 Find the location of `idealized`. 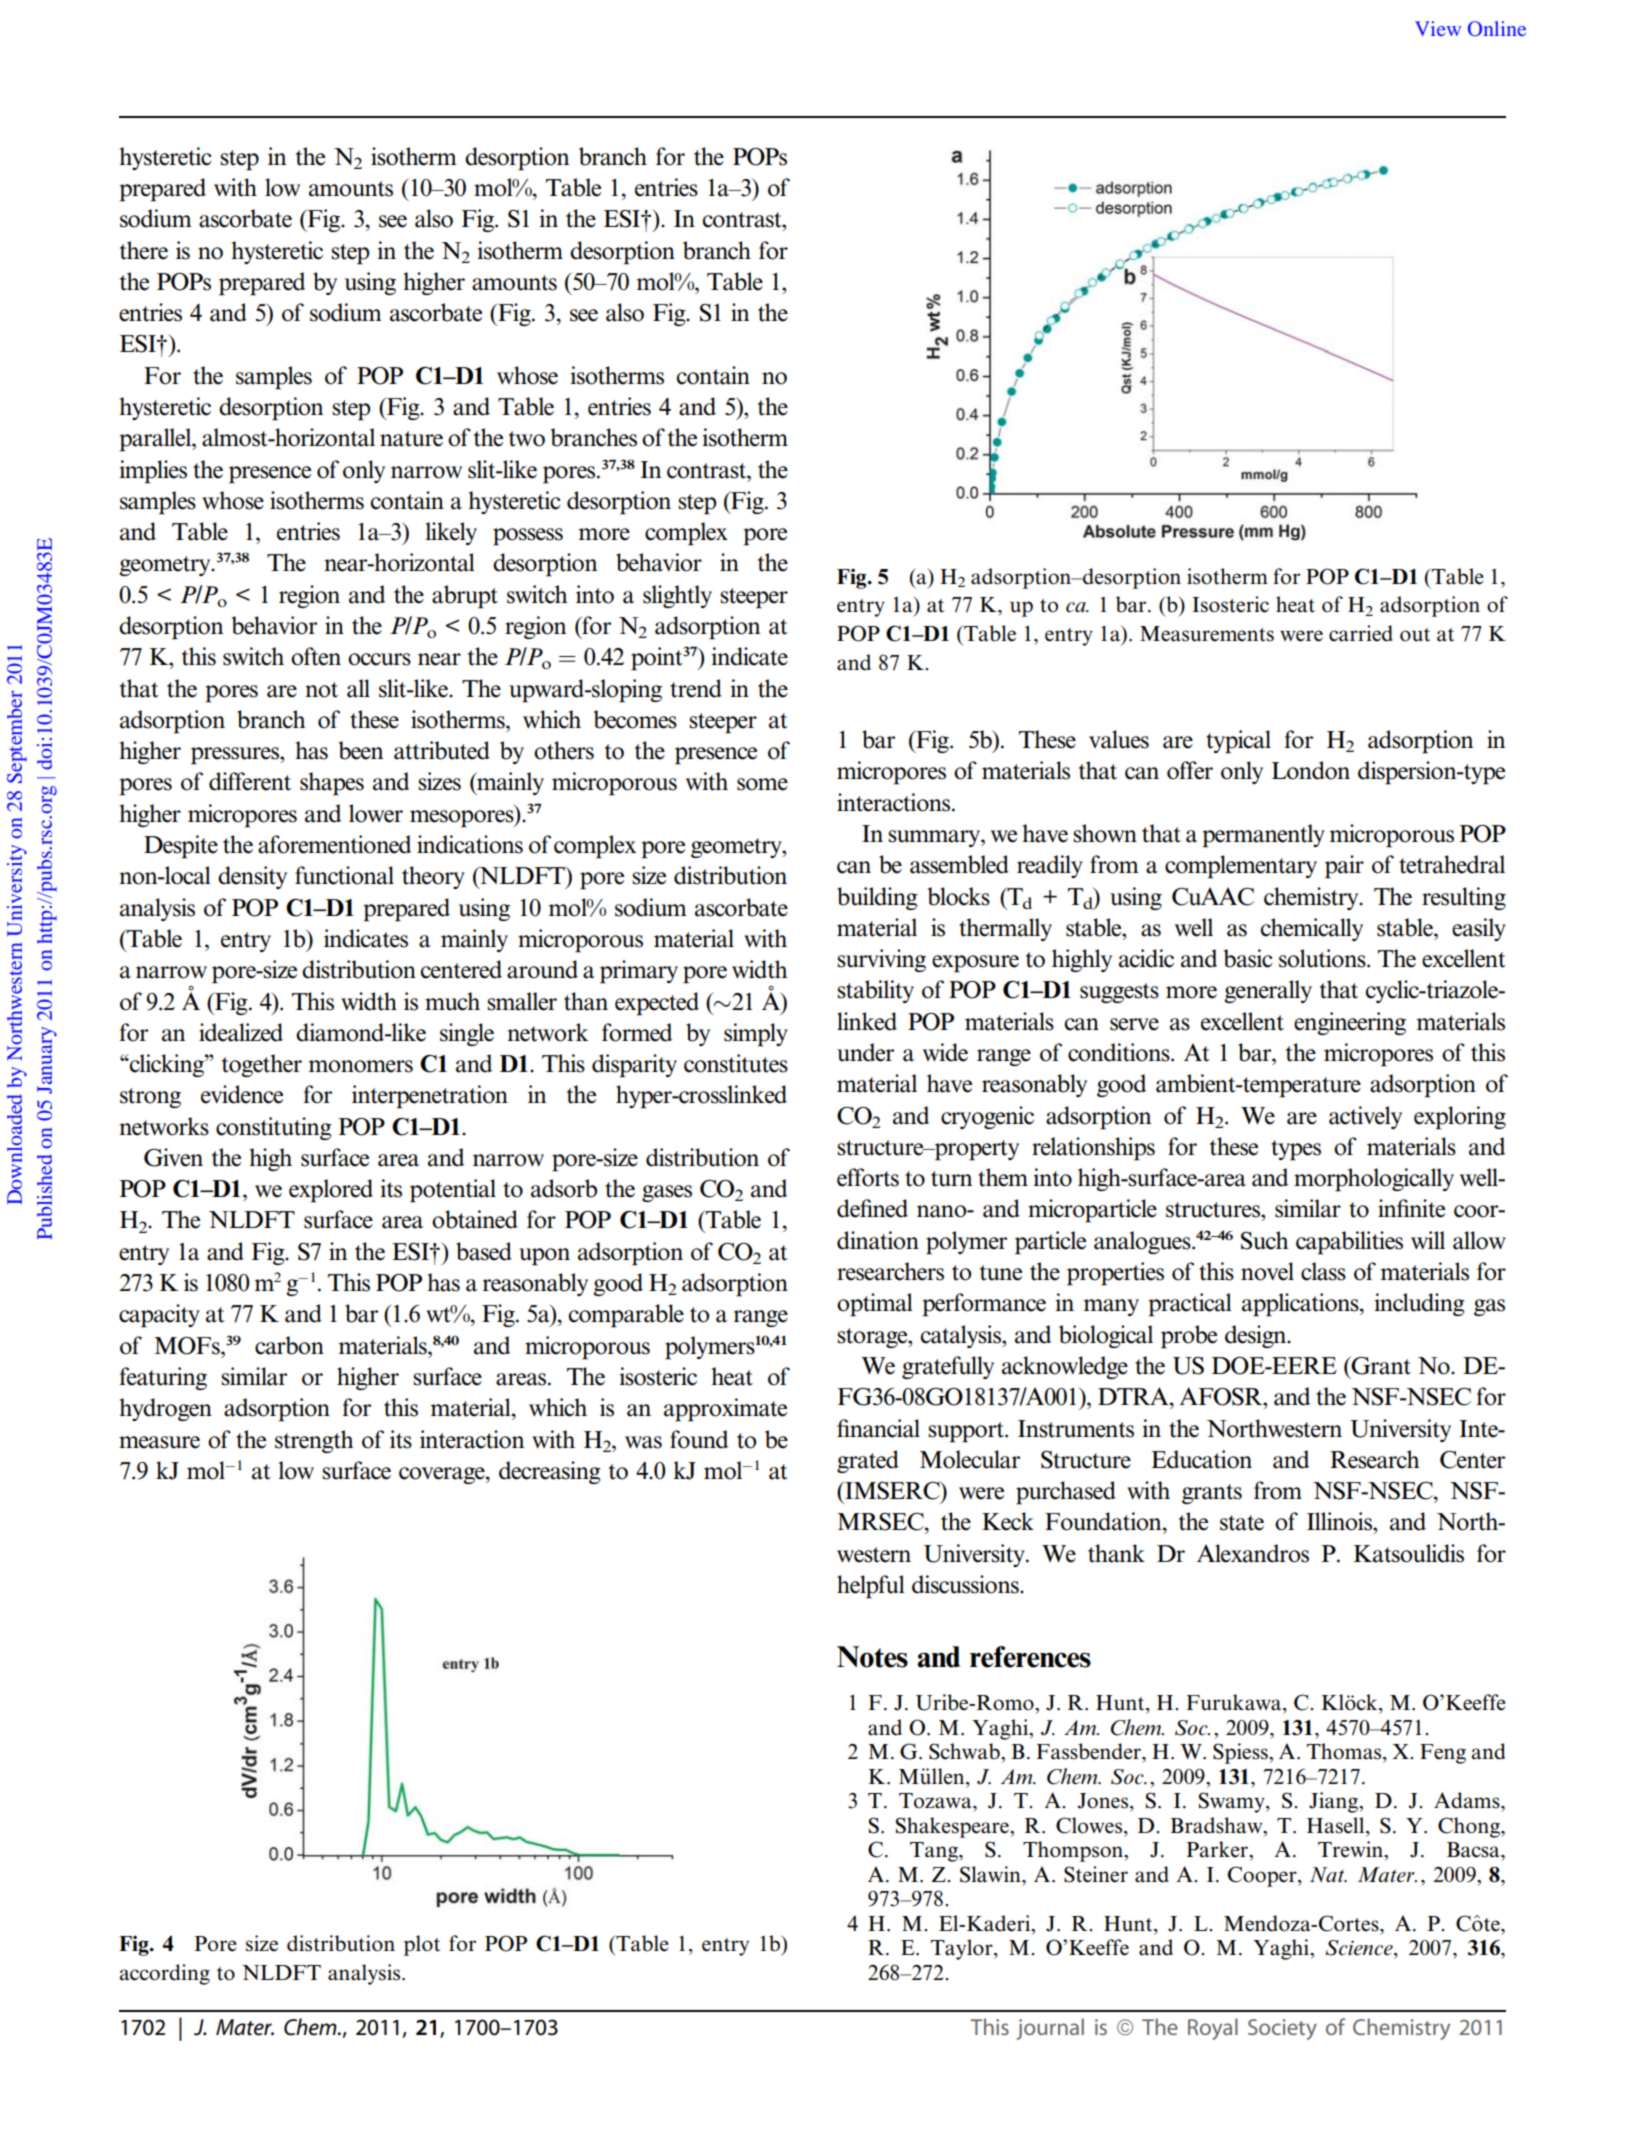

idealized is located at coordinates (241, 1032).
